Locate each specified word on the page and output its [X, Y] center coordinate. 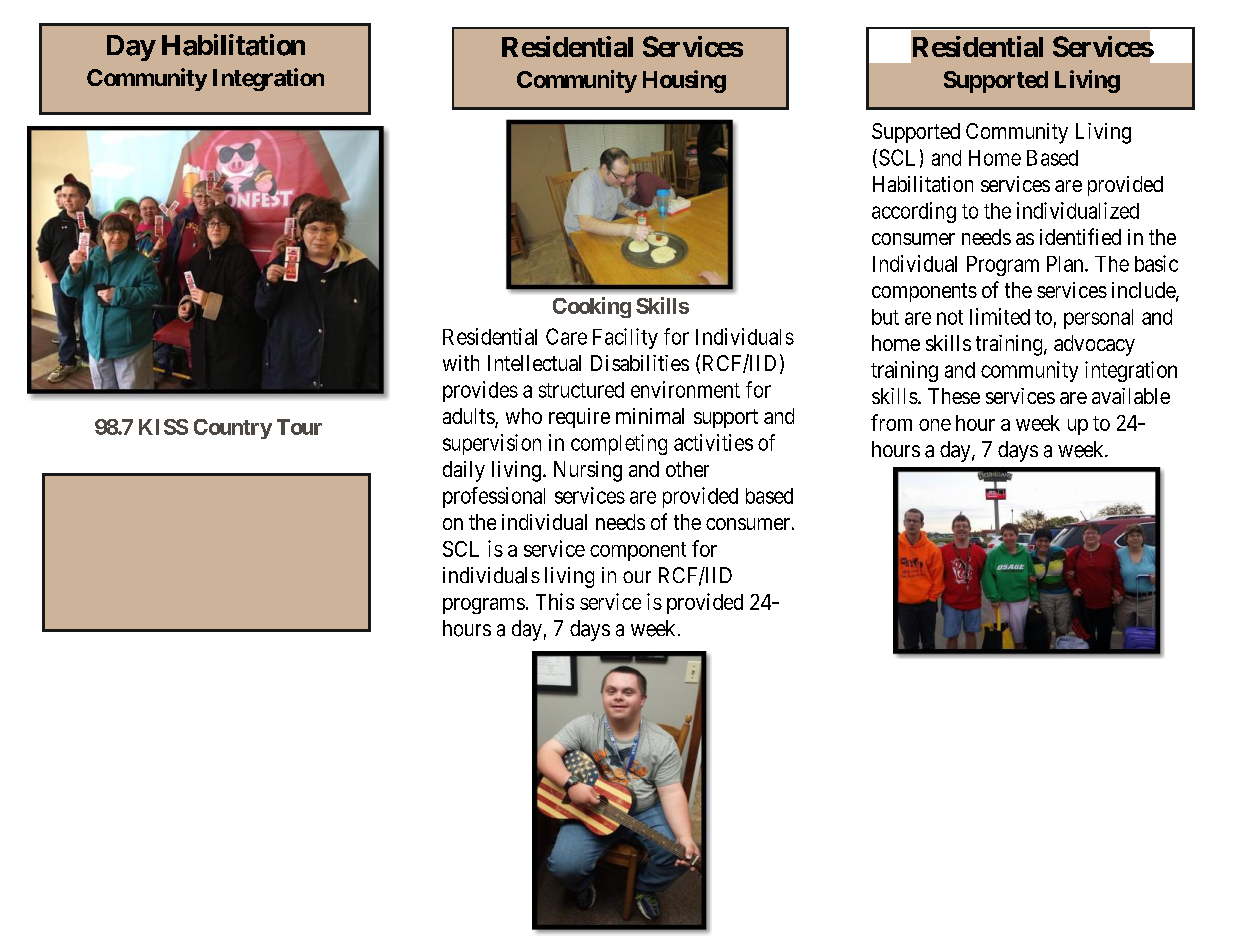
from [891, 422]
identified [1080, 236]
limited [1000, 316]
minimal [650, 416]
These [954, 396]
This [555, 601]
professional [494, 497]
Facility [625, 338]
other [687, 469]
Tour [299, 427]
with [461, 363]
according [914, 212]
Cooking [592, 307]
